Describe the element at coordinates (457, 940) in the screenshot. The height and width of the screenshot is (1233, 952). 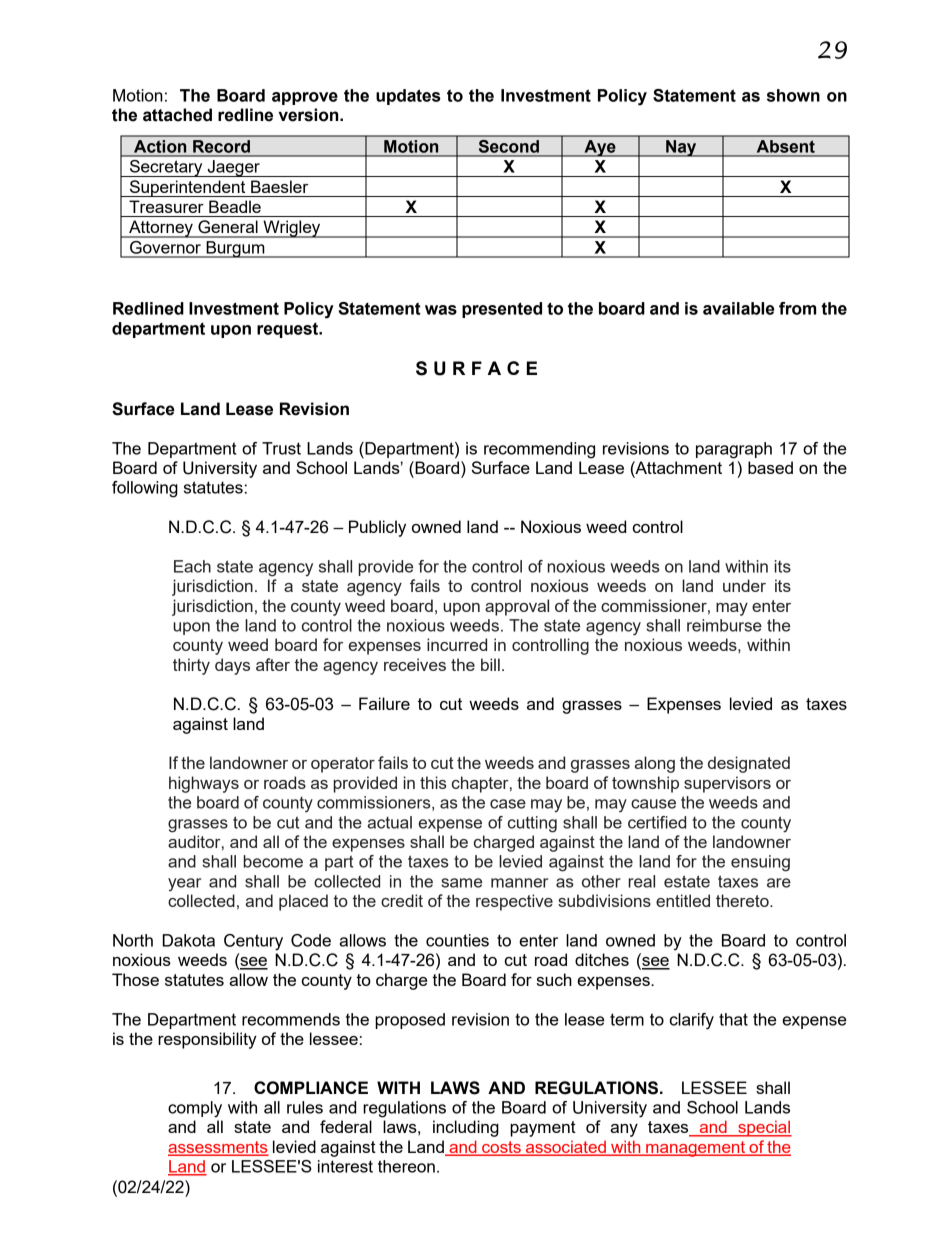
I see `counties` at that location.
